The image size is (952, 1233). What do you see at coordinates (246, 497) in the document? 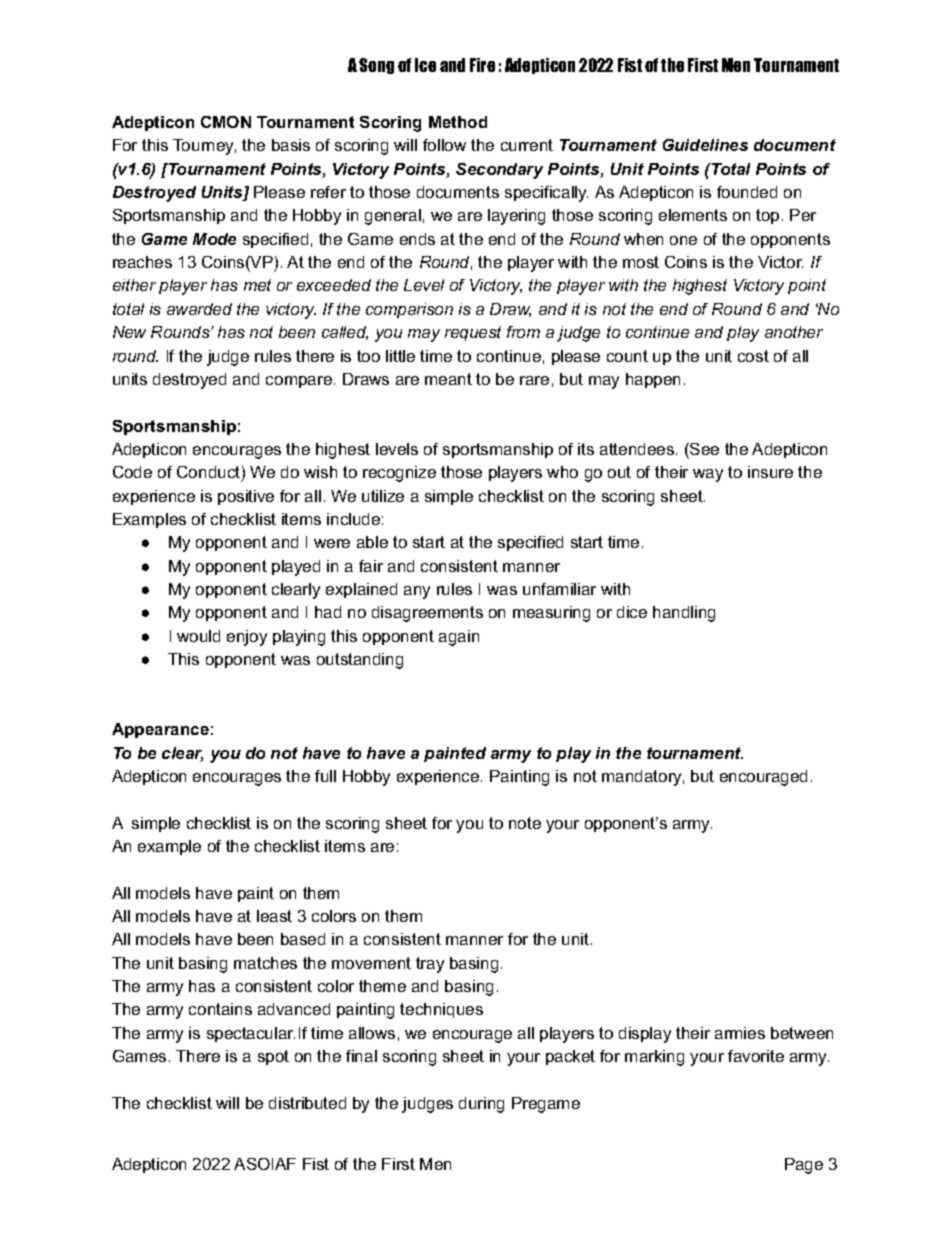
I see `positive` at bounding box center [246, 497].
